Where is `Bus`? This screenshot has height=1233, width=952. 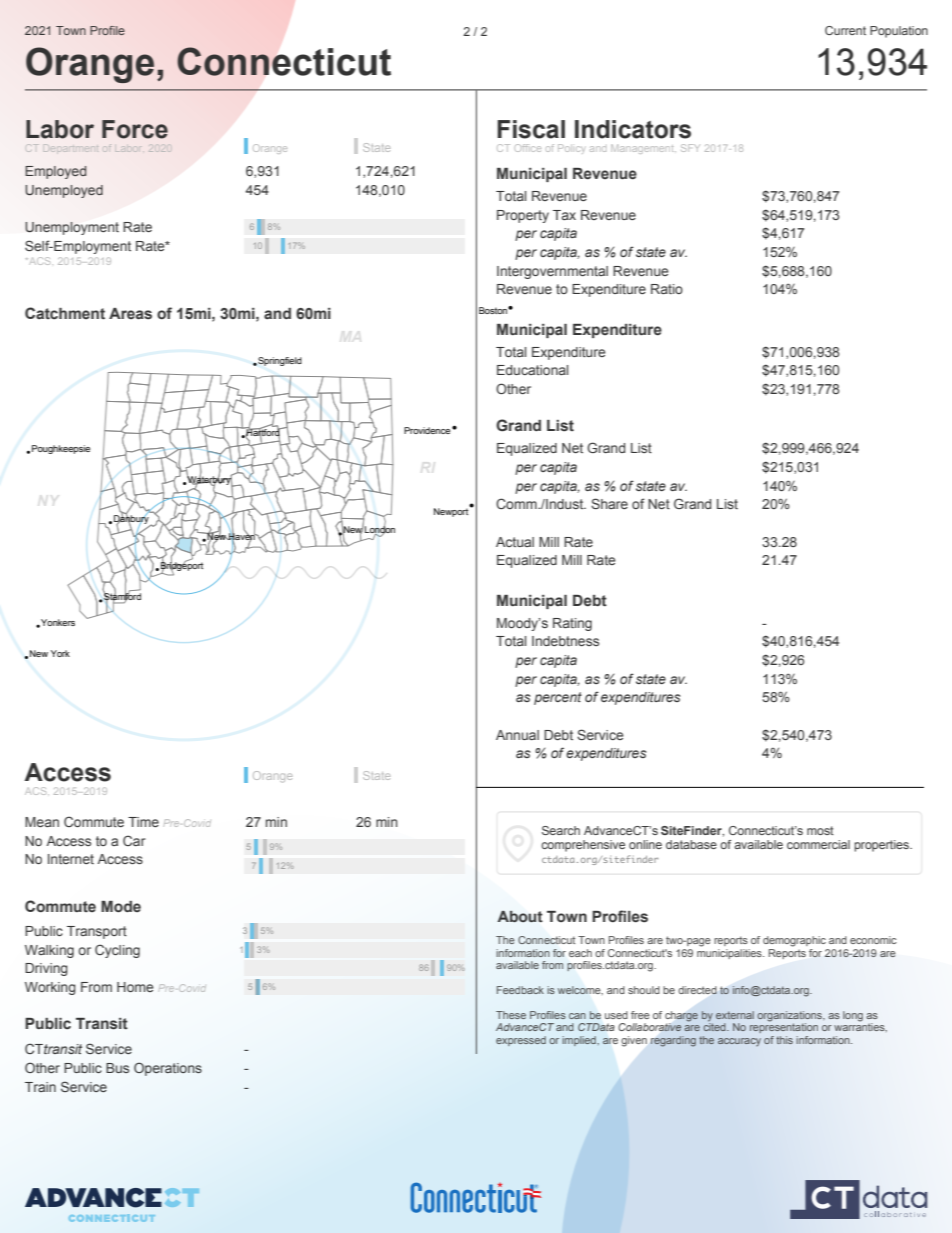
Bus is located at coordinates (117, 1068).
